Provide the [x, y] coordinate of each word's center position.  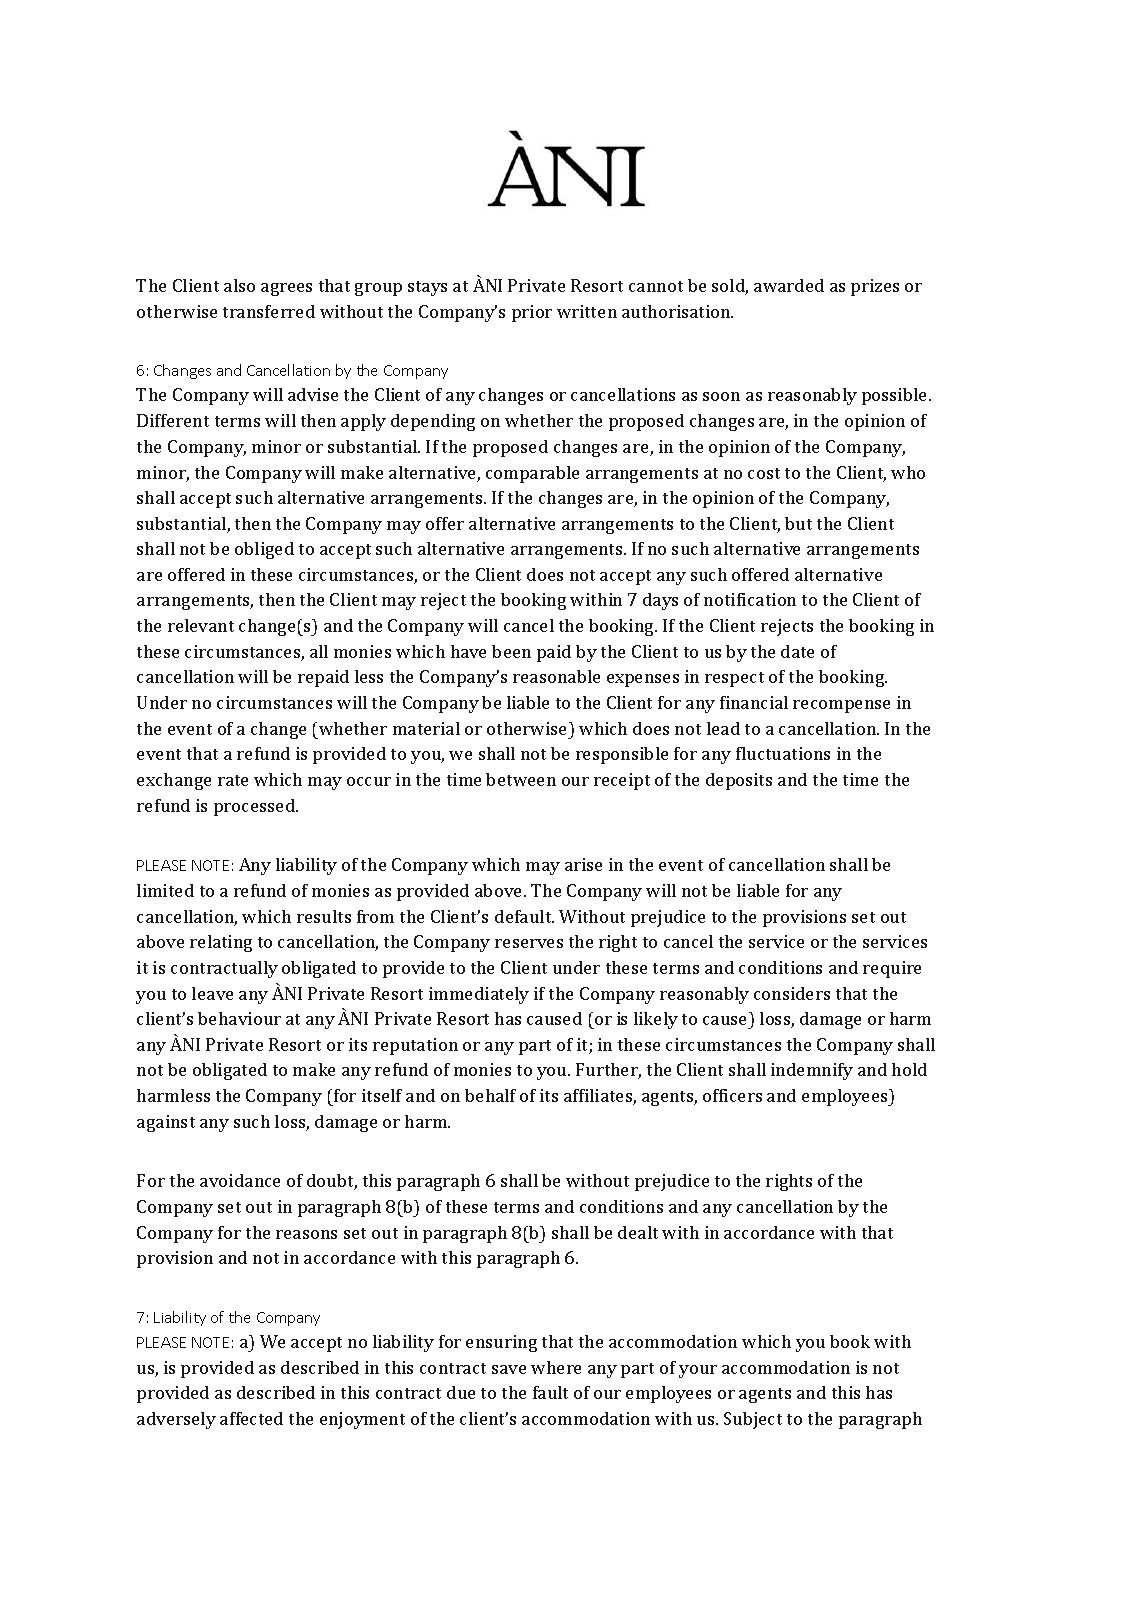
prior [532, 313]
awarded [789, 285]
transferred [269, 311]
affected [251, 1418]
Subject [753, 1420]
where [556, 1367]
